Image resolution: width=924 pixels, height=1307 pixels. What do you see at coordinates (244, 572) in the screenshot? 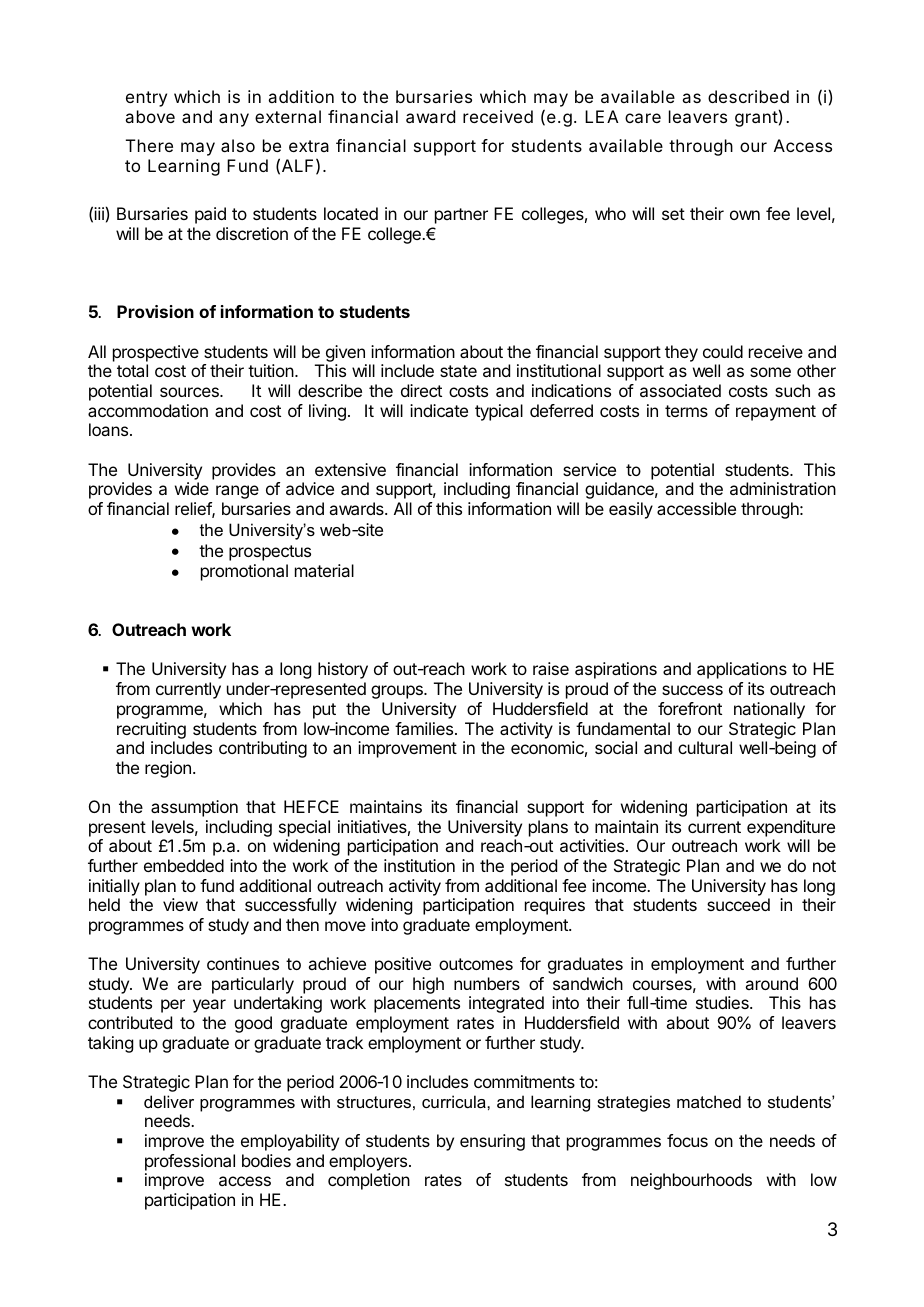
I see `promotional` at bounding box center [244, 572].
